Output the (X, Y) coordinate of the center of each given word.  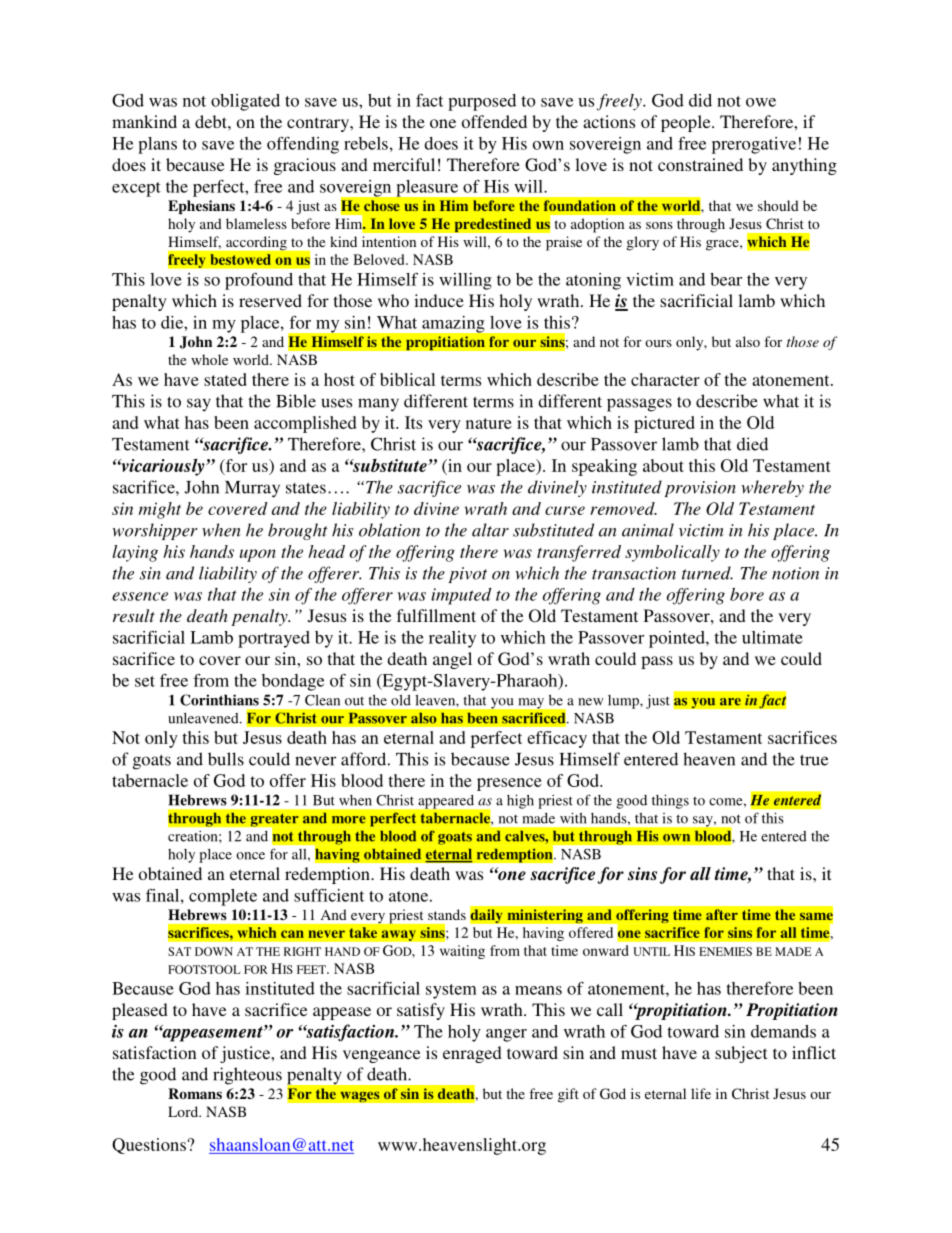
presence (509, 784)
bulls (226, 759)
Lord (184, 1111)
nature (489, 423)
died (752, 444)
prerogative (754, 145)
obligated (245, 102)
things (670, 801)
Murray (252, 489)
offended (494, 121)
